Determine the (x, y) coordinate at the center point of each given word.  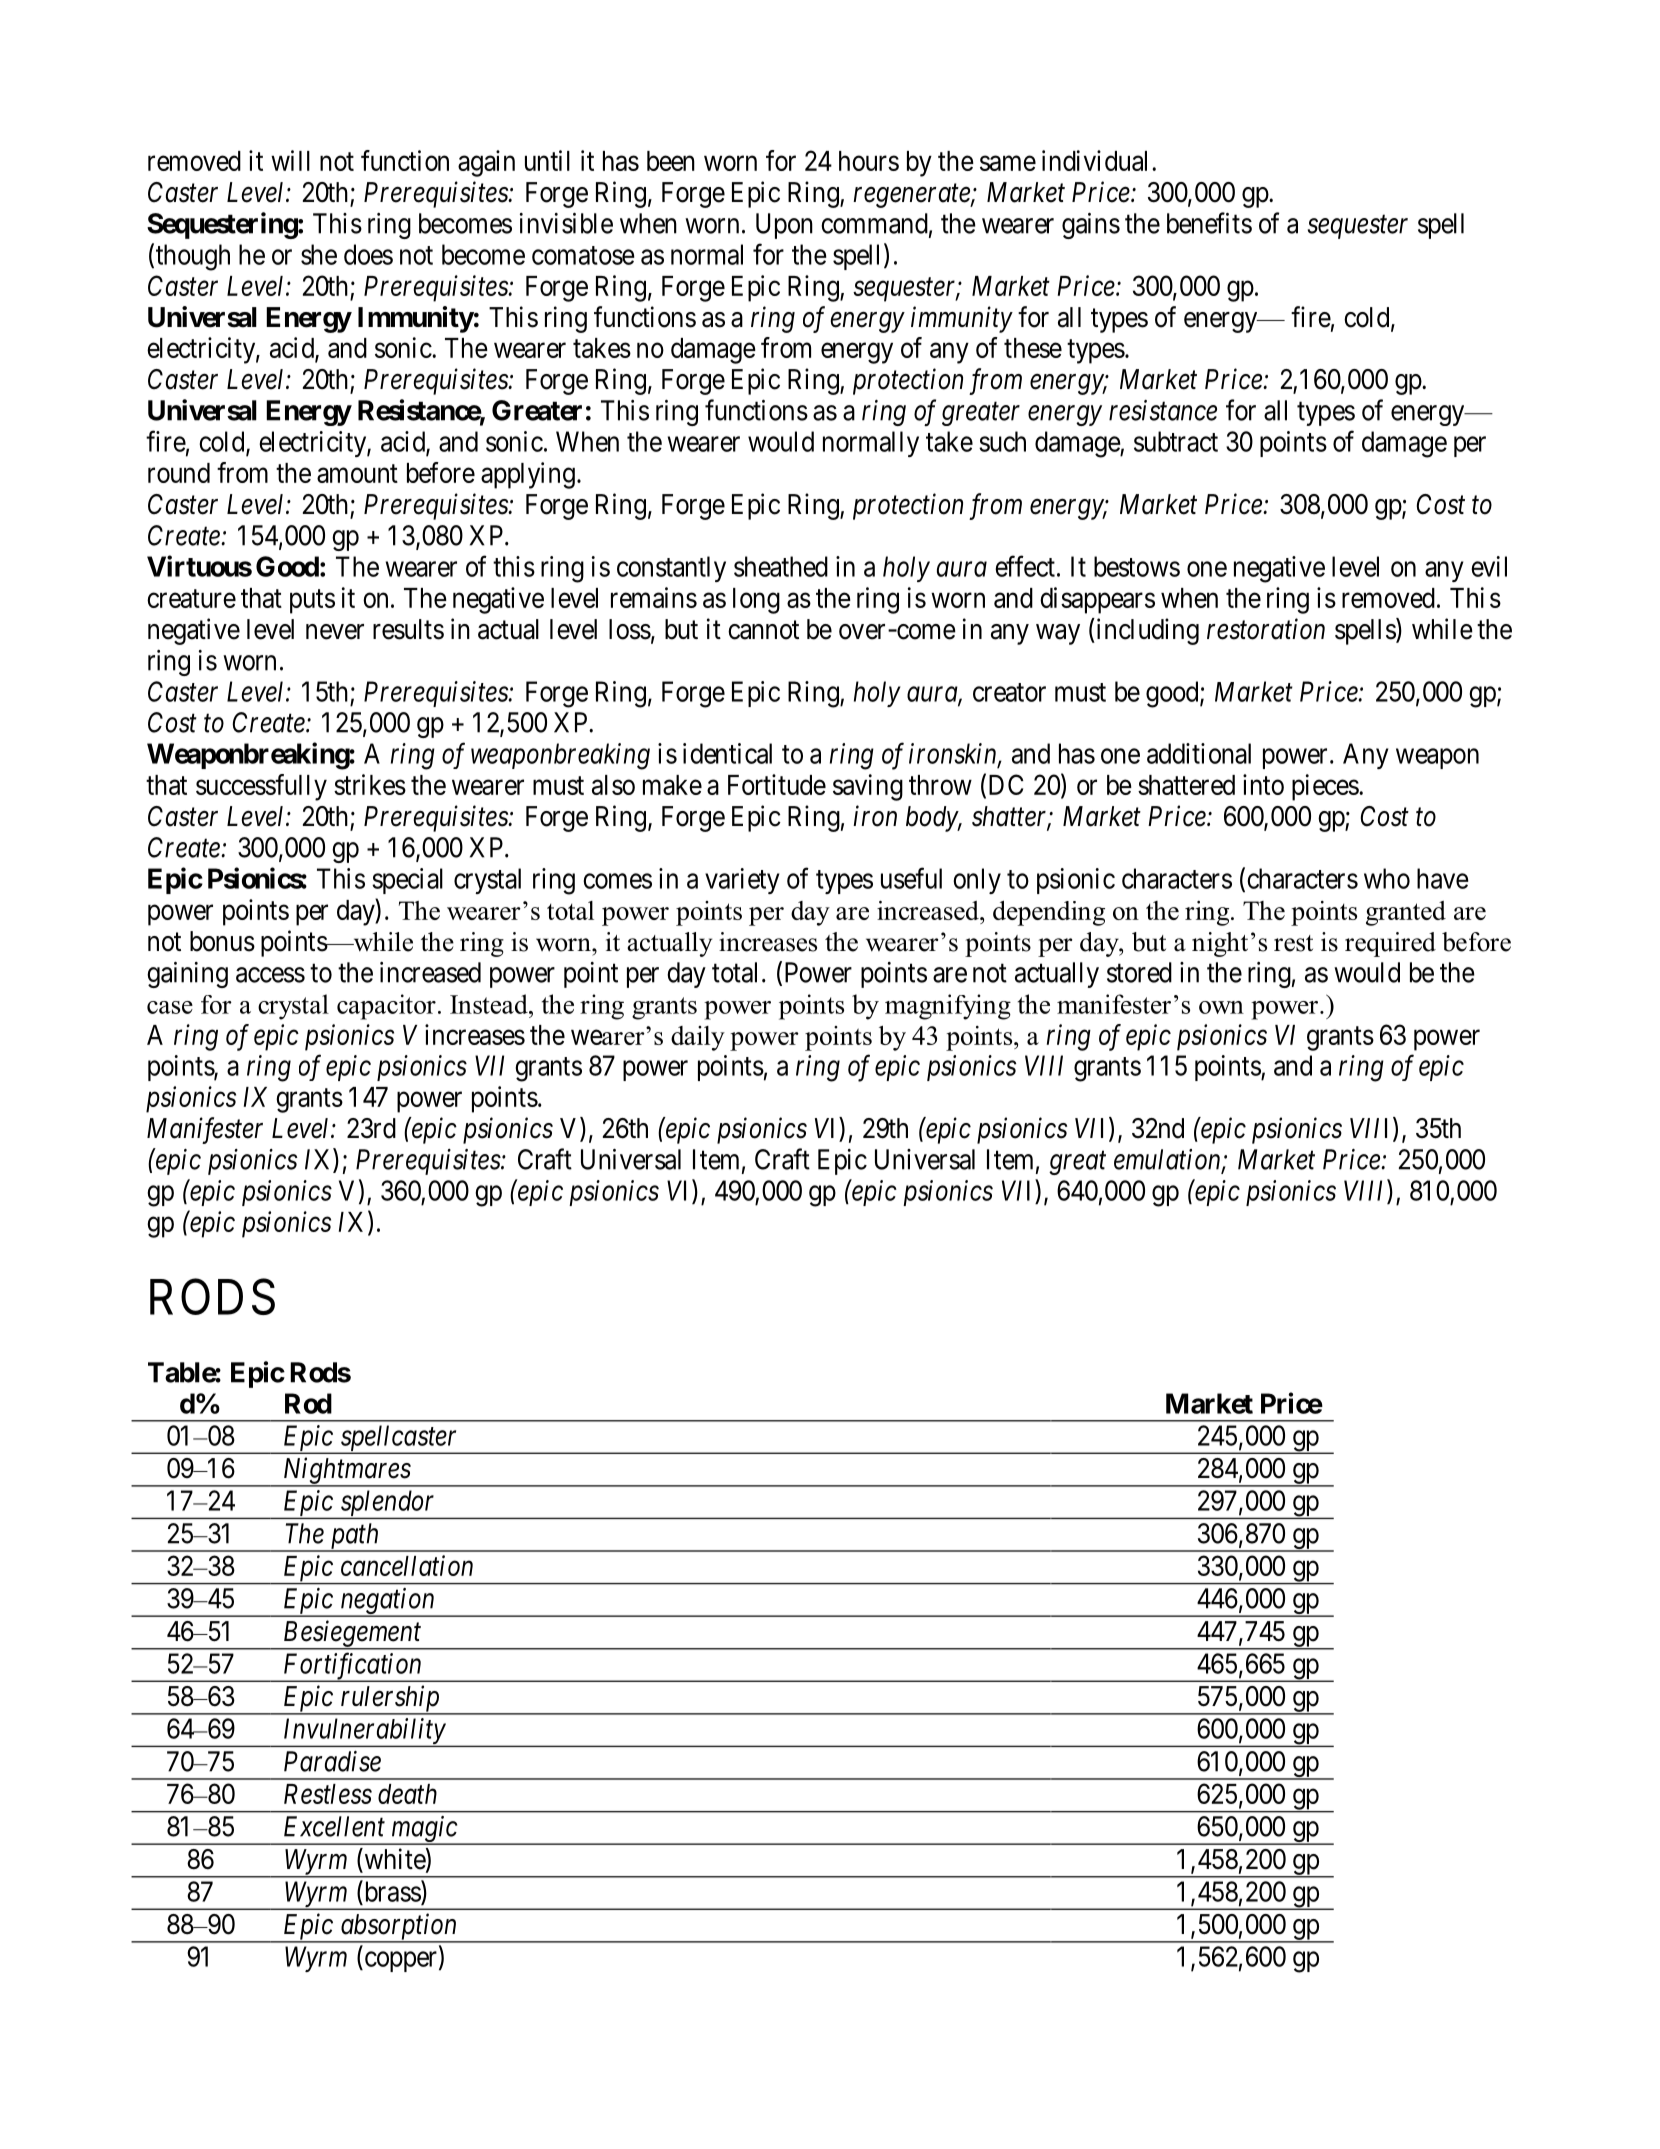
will (290, 160)
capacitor (386, 1007)
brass (392, 1891)
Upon (784, 226)
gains (1091, 226)
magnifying (948, 1007)
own (1221, 1007)
